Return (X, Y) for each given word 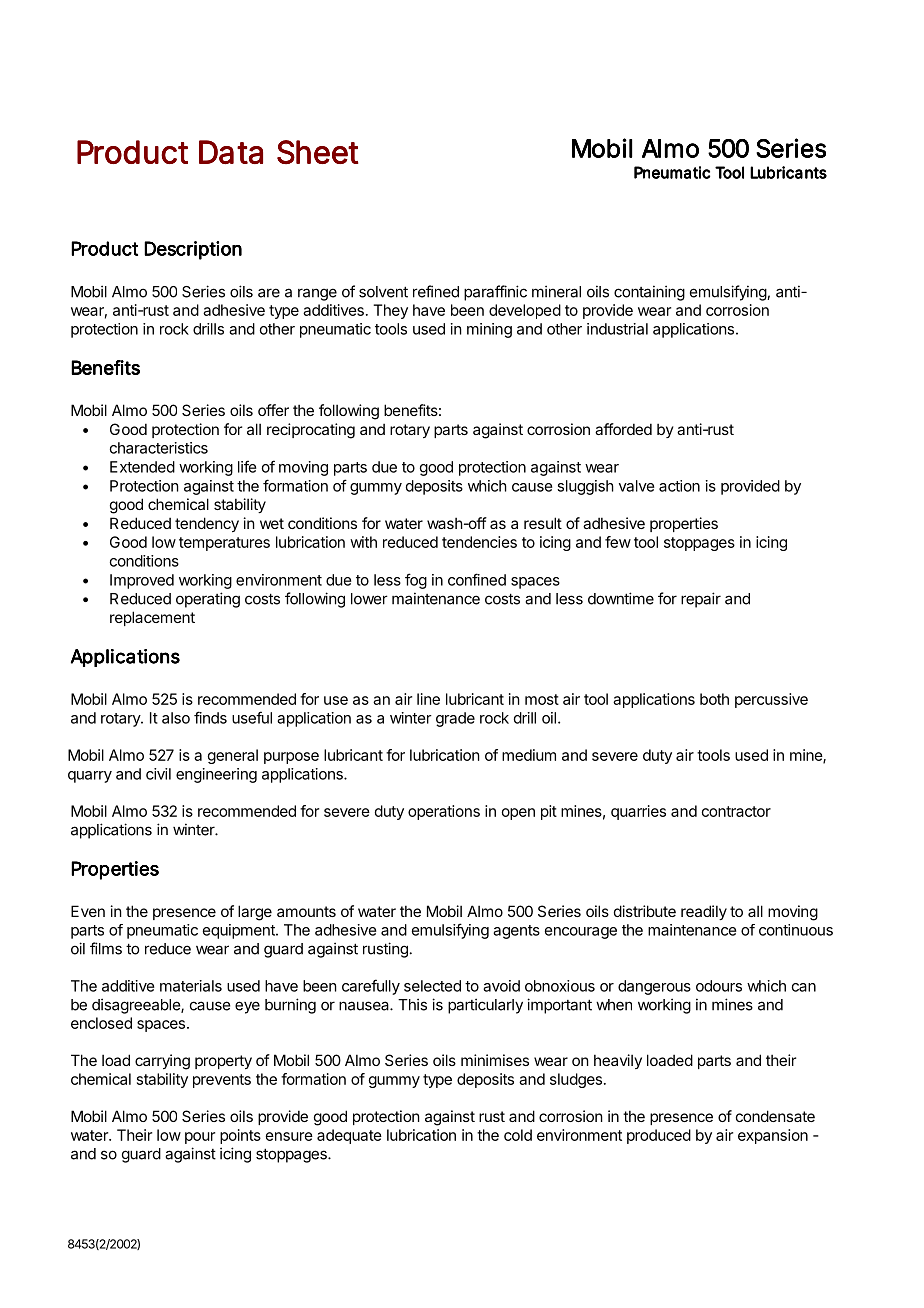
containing (649, 293)
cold (518, 1135)
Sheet (317, 152)
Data (231, 152)
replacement (152, 618)
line (428, 699)
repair (701, 600)
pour (200, 1138)
